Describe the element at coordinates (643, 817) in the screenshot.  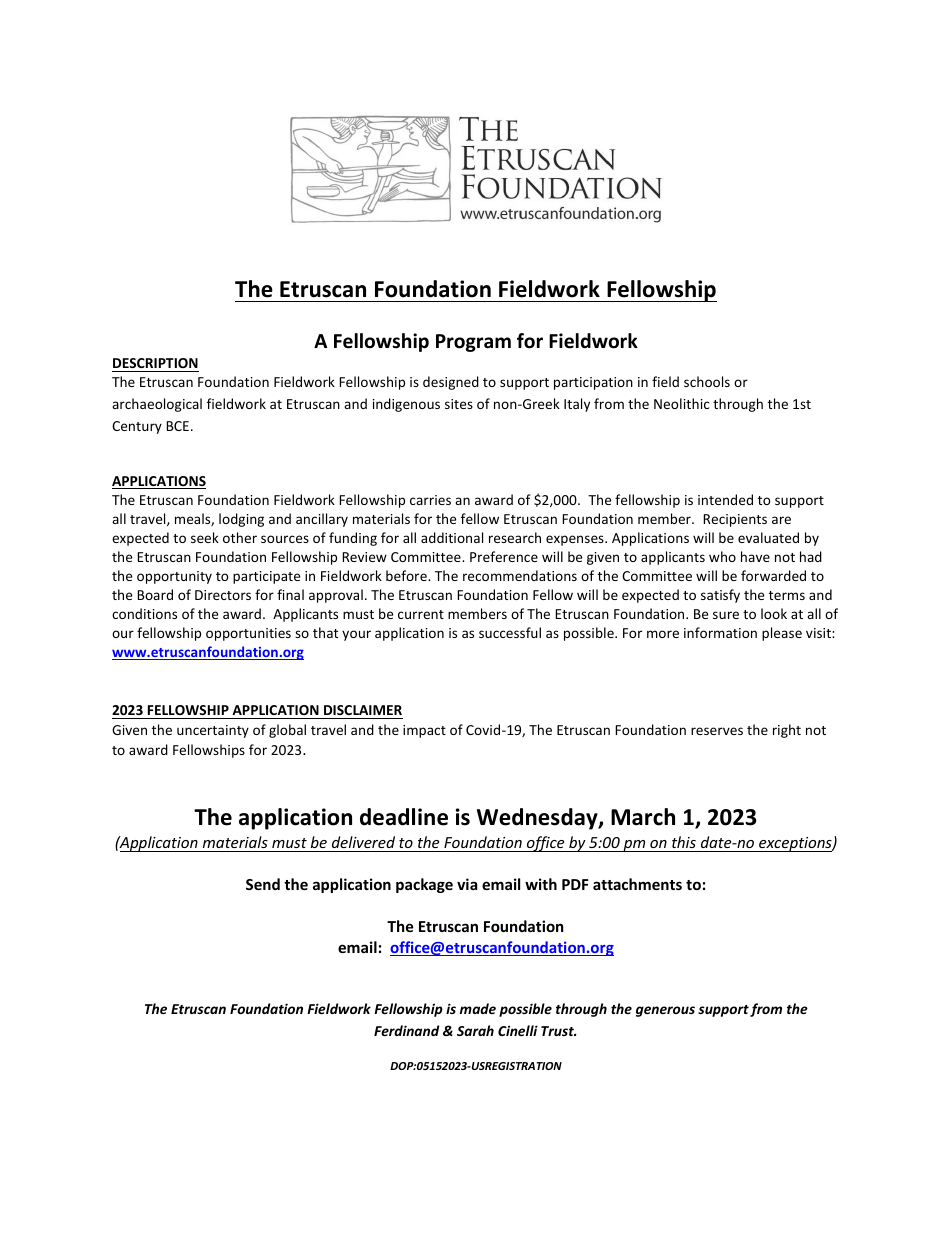
I see `March` at that location.
